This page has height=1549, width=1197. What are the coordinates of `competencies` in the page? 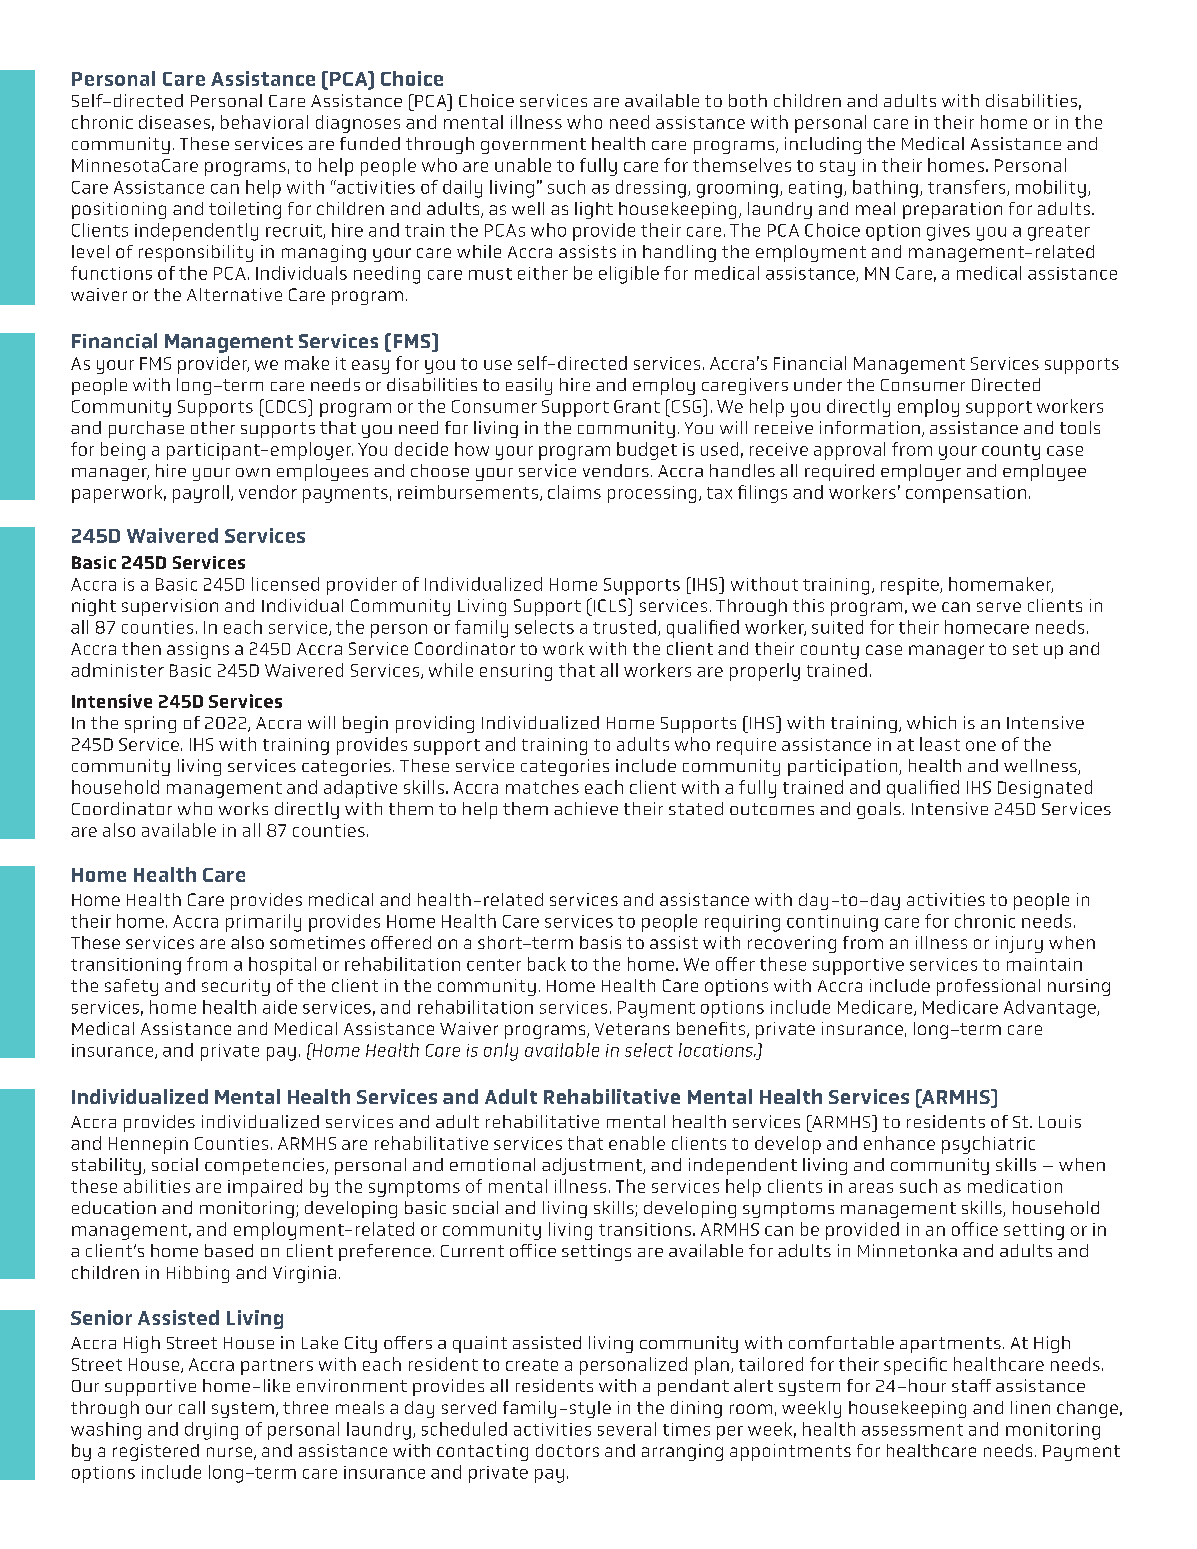 It's located at (264, 1166).
